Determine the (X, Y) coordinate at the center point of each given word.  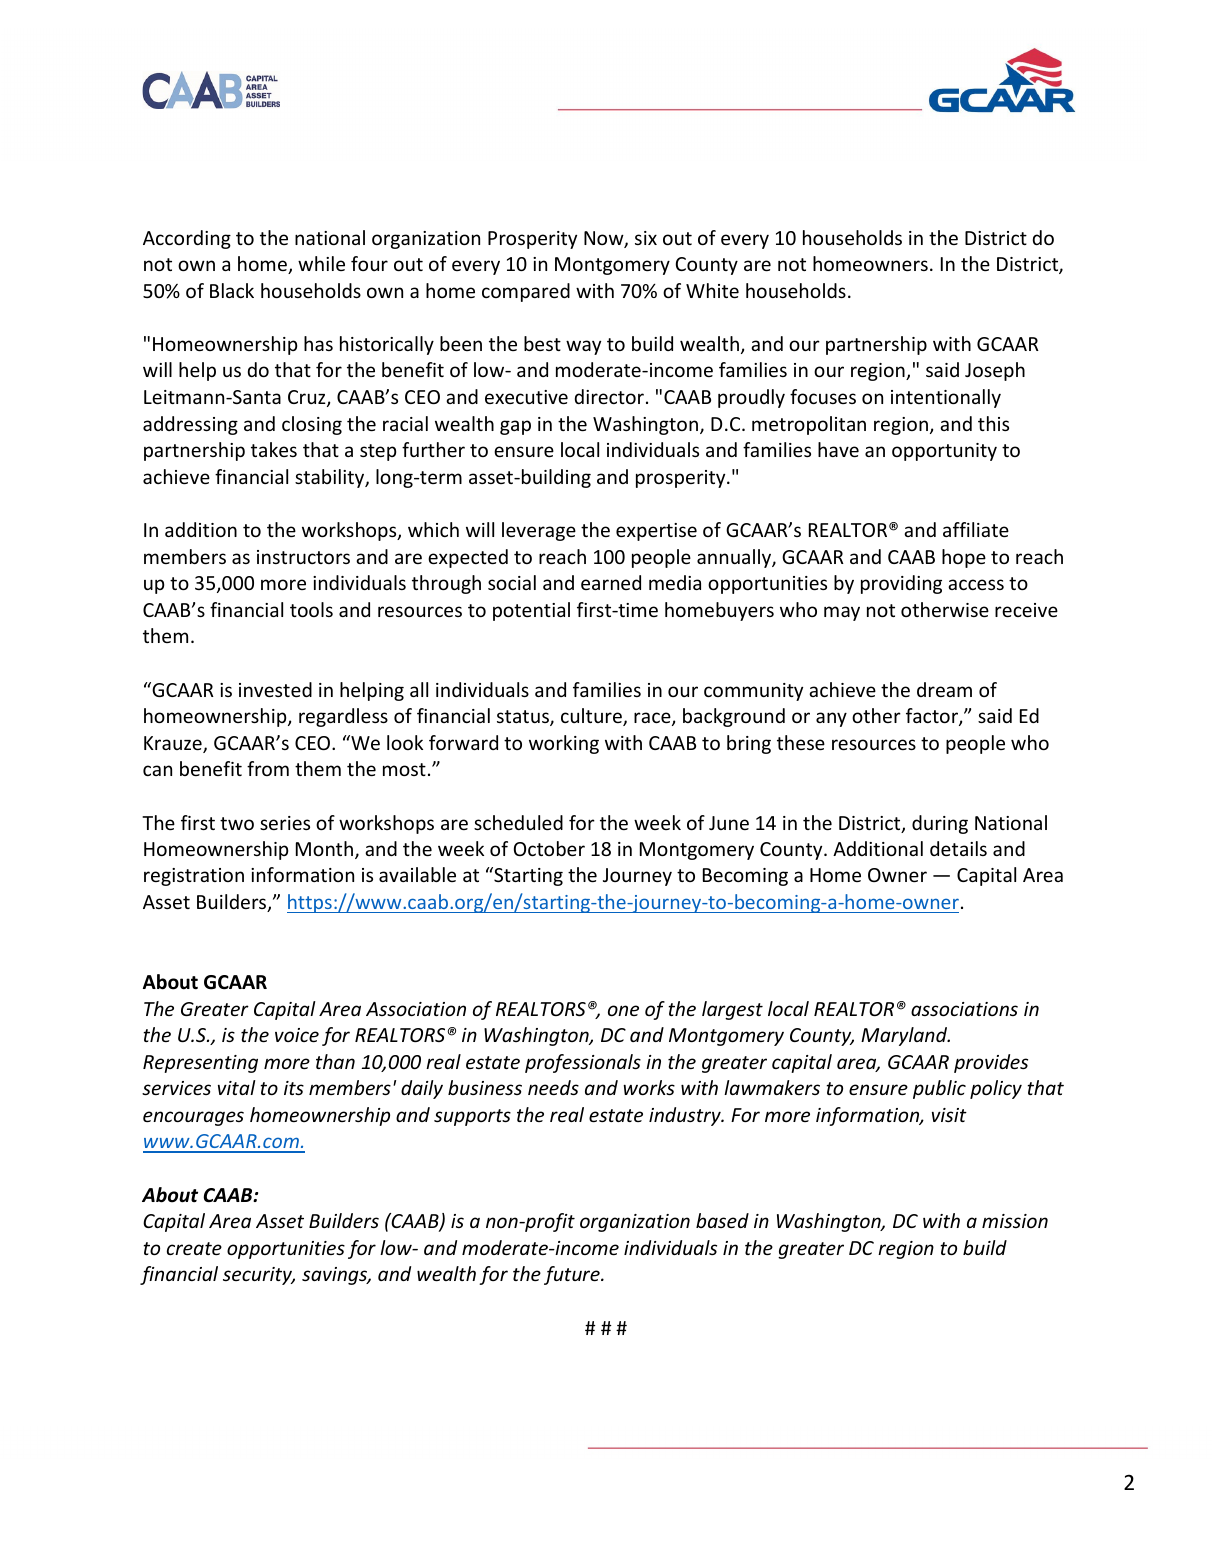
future (573, 1275)
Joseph (995, 371)
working (564, 744)
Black (232, 290)
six (646, 238)
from (268, 768)
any (831, 719)
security (259, 1276)
